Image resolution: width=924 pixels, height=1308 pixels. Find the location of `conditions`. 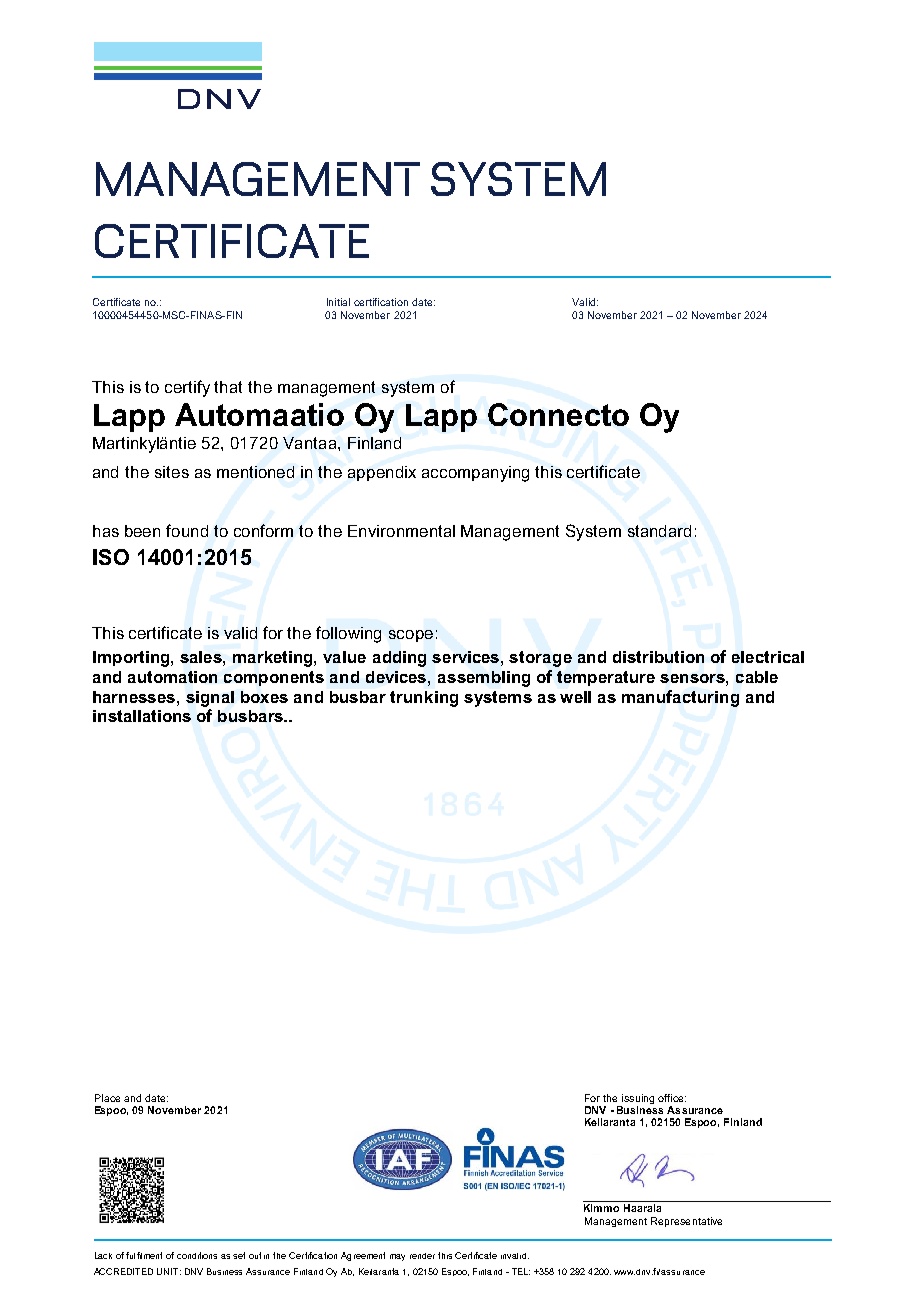

conditions is located at coordinates (197, 1255).
